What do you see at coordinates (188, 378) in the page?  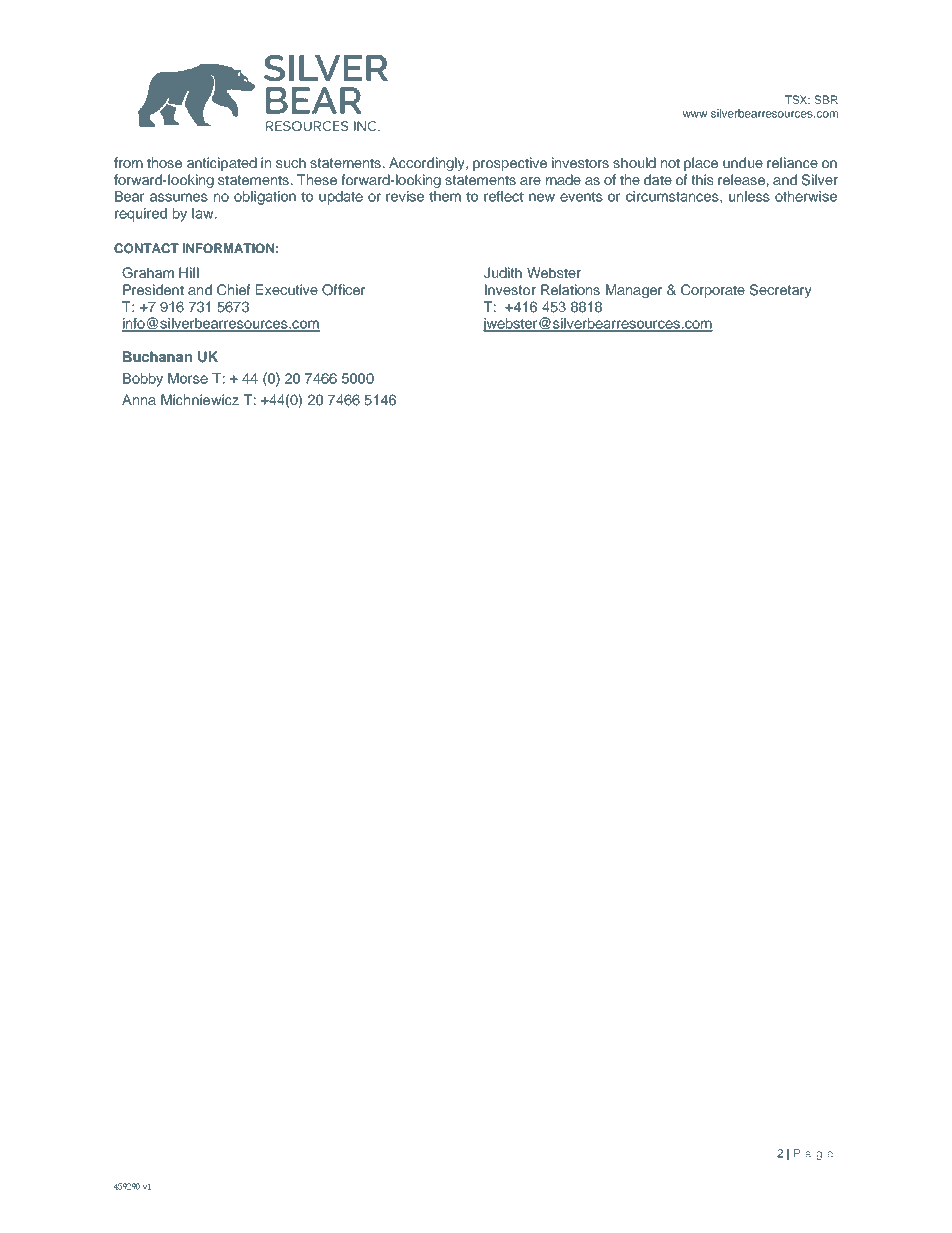 I see `Morse` at bounding box center [188, 378].
